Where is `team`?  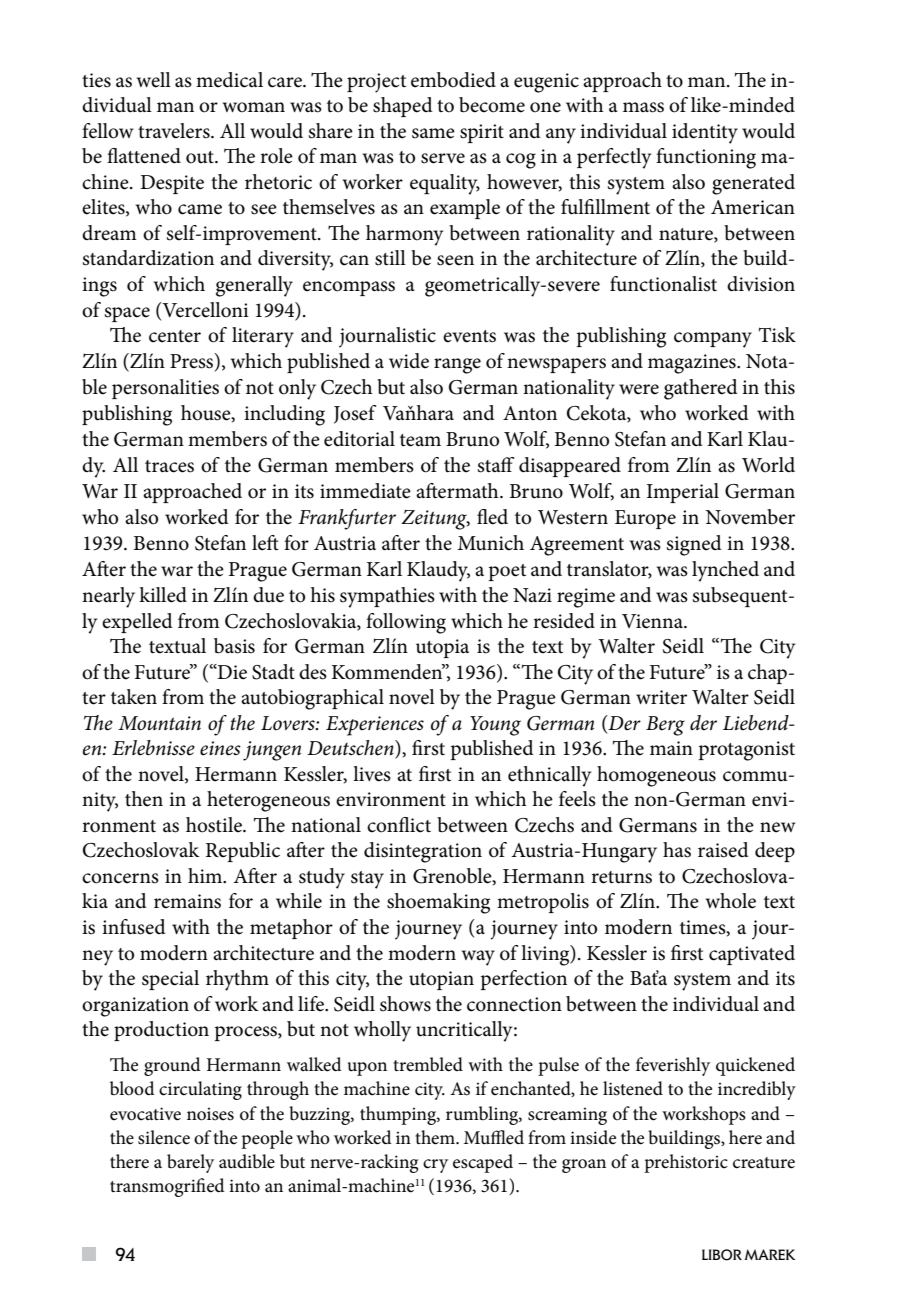
team is located at coordinates (420, 440).
